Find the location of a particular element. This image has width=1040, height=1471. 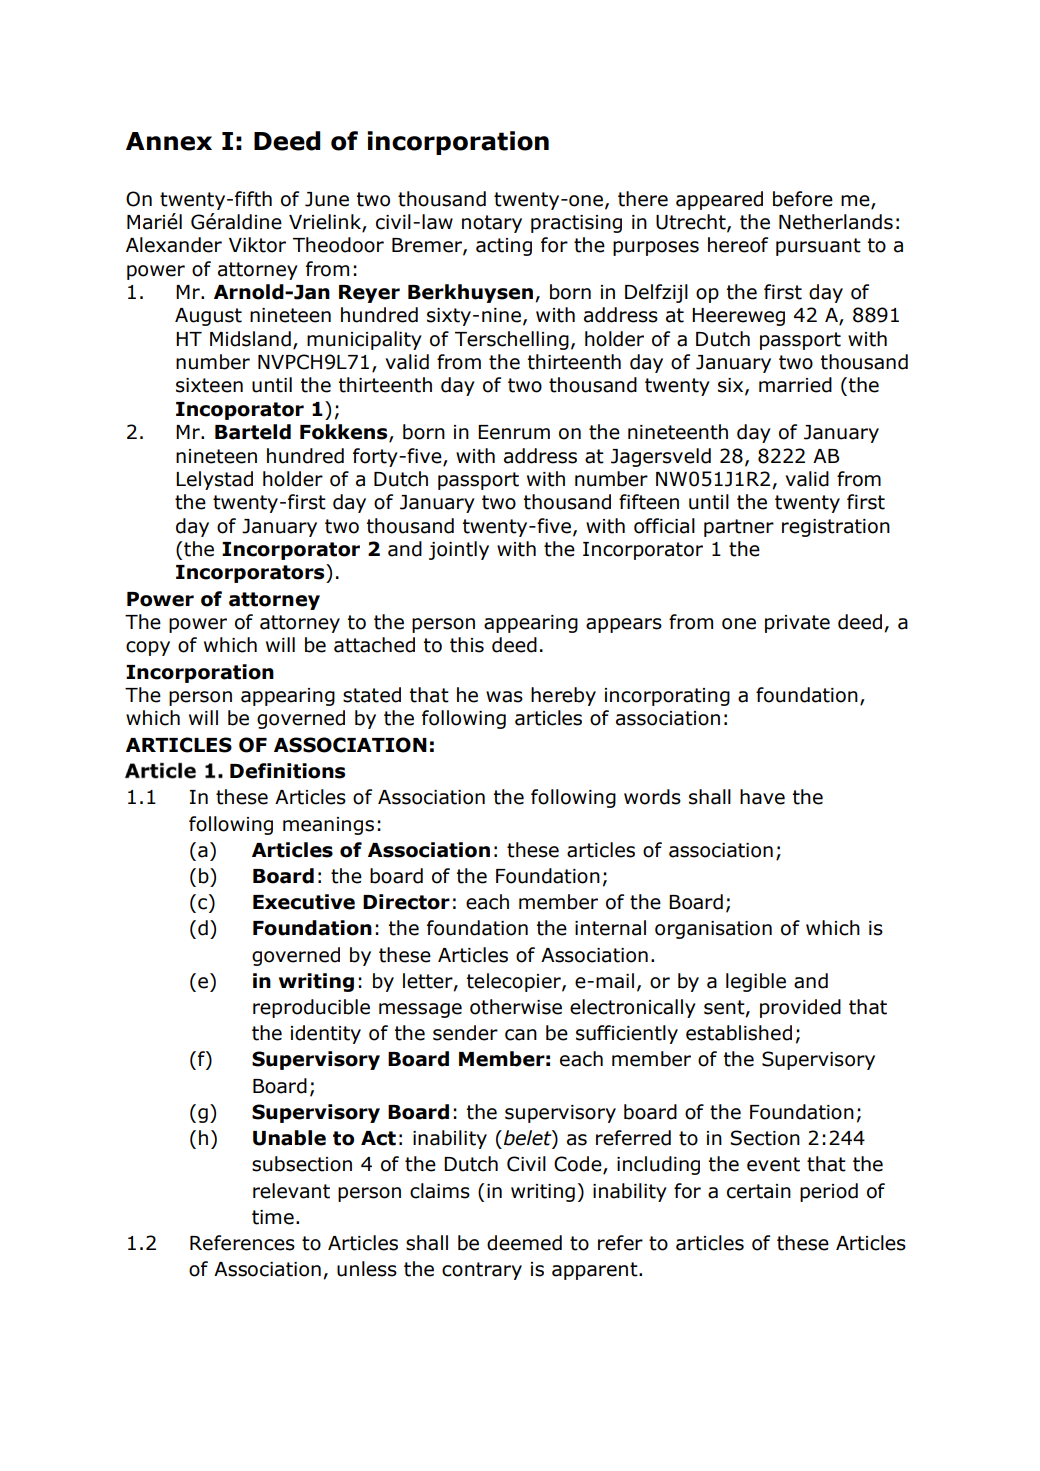

Definitions is located at coordinates (287, 771).
